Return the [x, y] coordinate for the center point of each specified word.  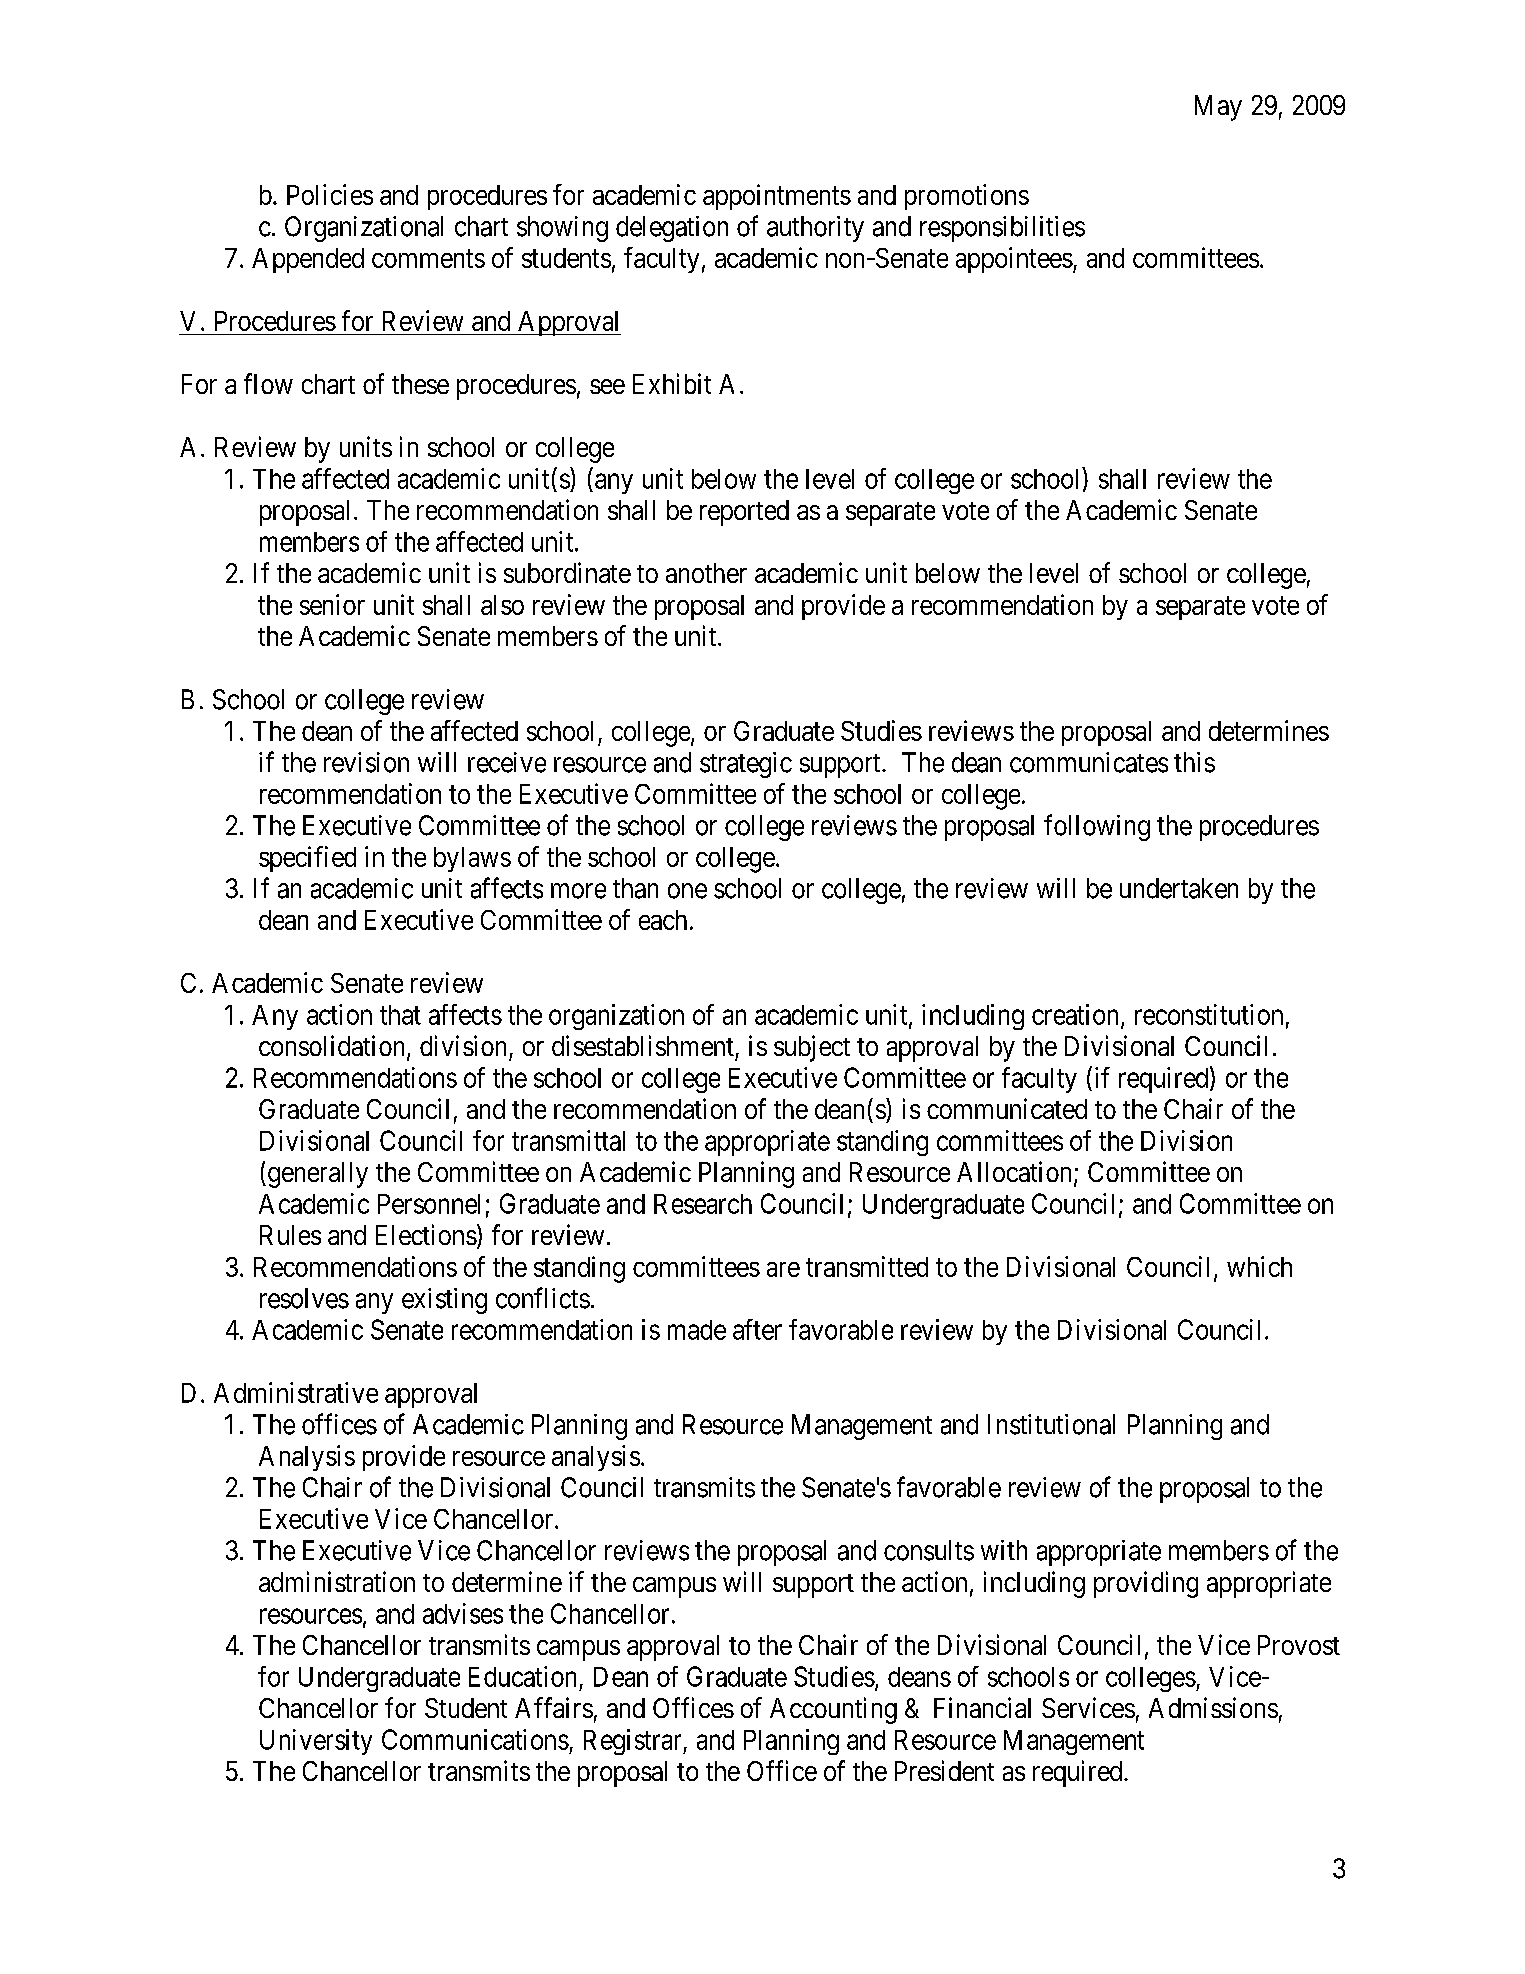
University [316, 1742]
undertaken [1179, 888]
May [1218, 108]
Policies [330, 194]
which [1259, 1266]
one [687, 891]
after [757, 1329]
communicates [1089, 762]
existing [444, 1301]
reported [744, 513]
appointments [777, 197]
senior [332, 604]
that [400, 1015]
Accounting [833, 1710]
